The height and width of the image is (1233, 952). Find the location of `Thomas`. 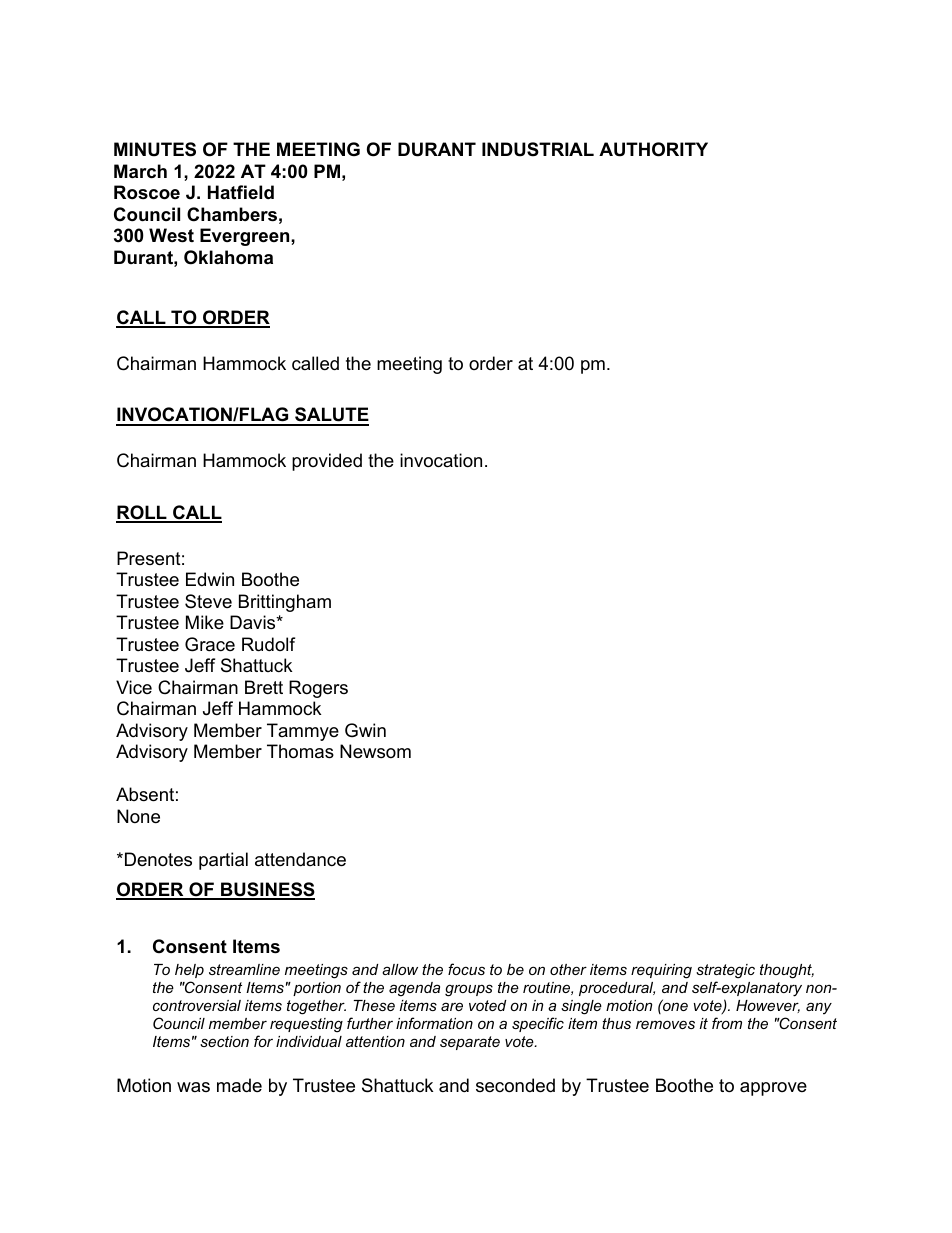

Thomas is located at coordinates (300, 751).
